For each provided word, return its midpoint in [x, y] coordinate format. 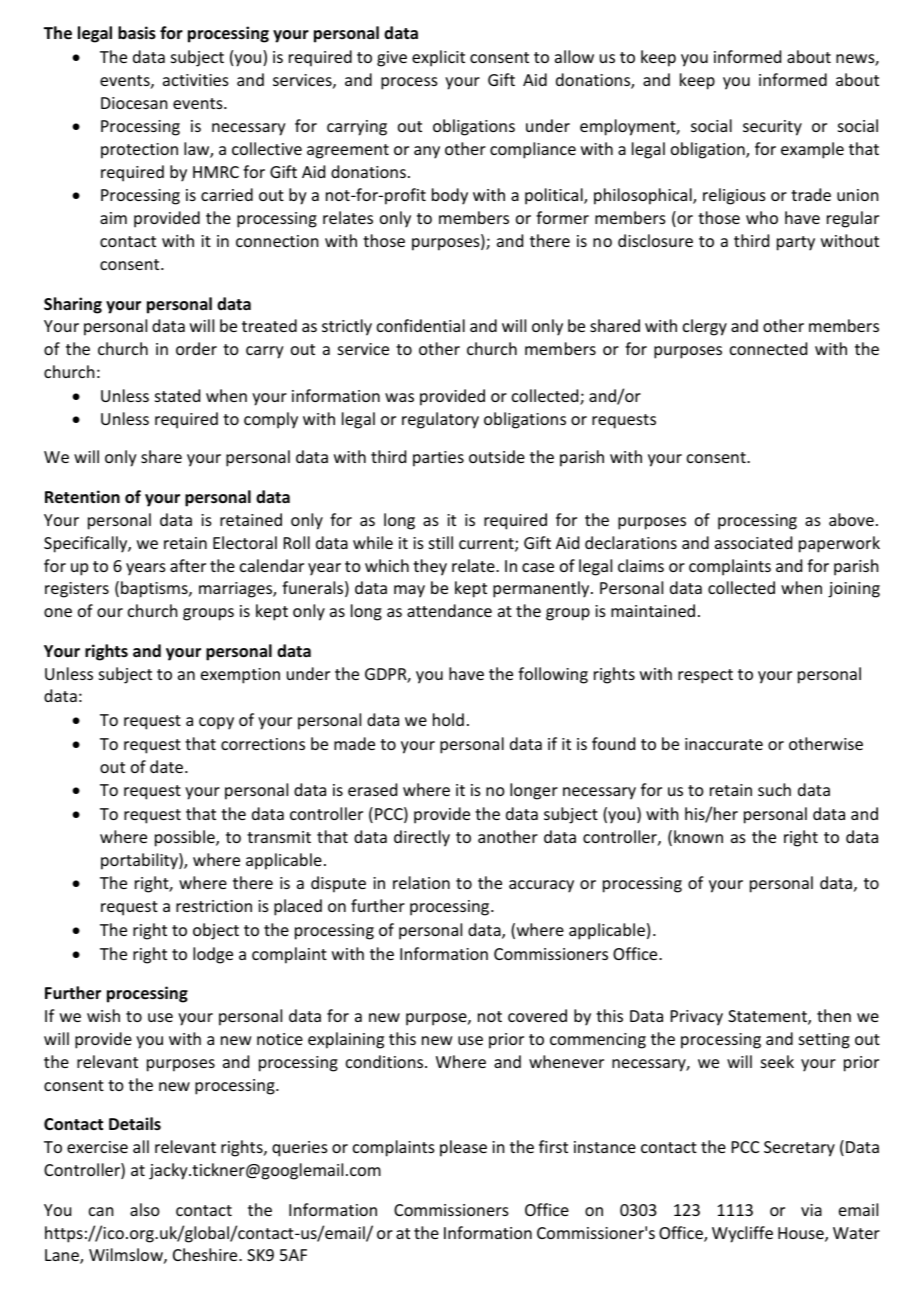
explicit [438, 58]
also [145, 1209]
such [774, 789]
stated [177, 395]
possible [186, 838]
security [772, 128]
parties [438, 459]
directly [422, 838]
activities [196, 80]
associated [753, 542]
